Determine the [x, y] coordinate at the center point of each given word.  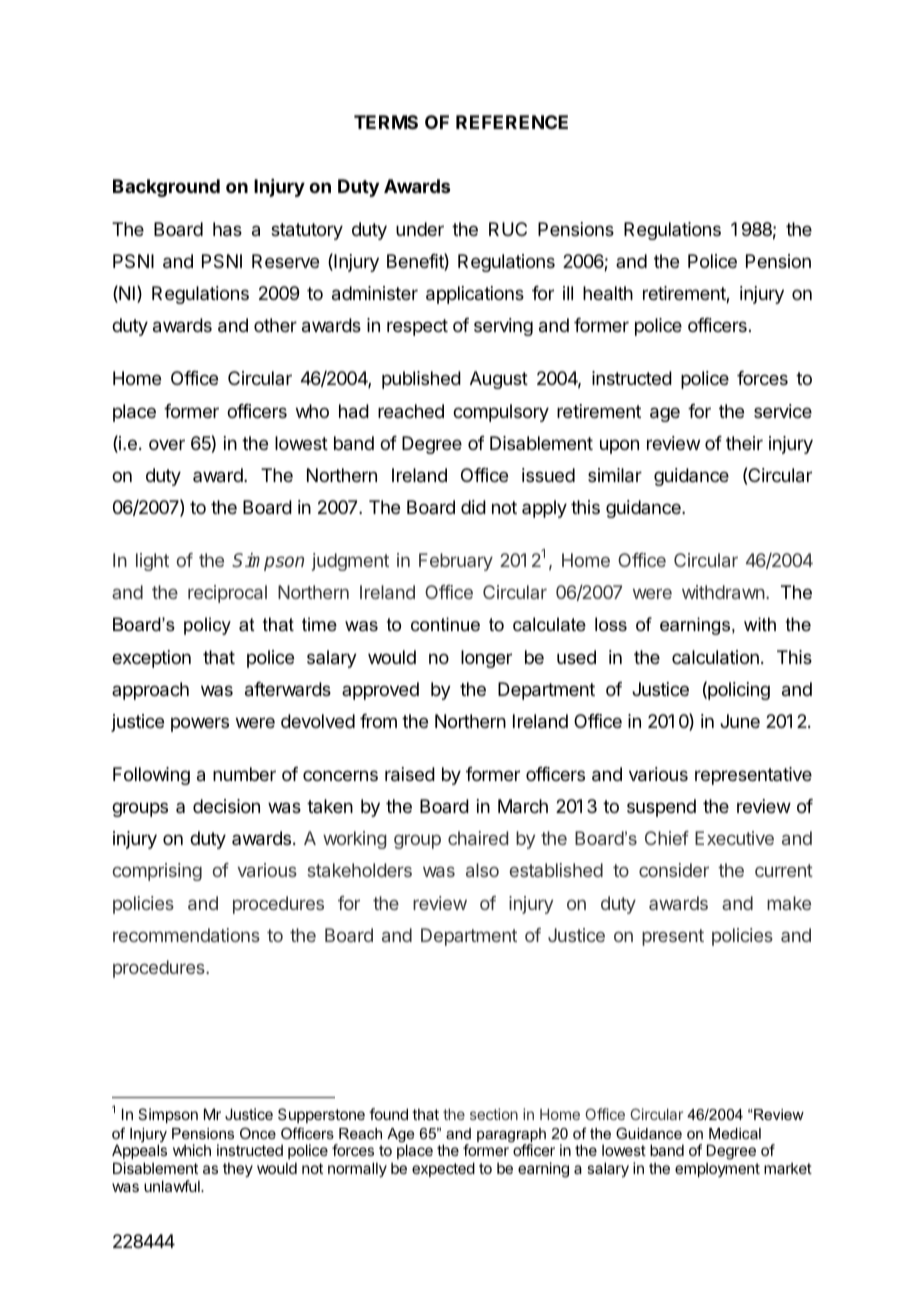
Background [166, 188]
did [473, 507]
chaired [478, 838]
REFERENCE [512, 122]
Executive [734, 838]
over [167, 444]
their [744, 443]
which [192, 1150]
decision [226, 806]
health [608, 293]
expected [443, 1169]
